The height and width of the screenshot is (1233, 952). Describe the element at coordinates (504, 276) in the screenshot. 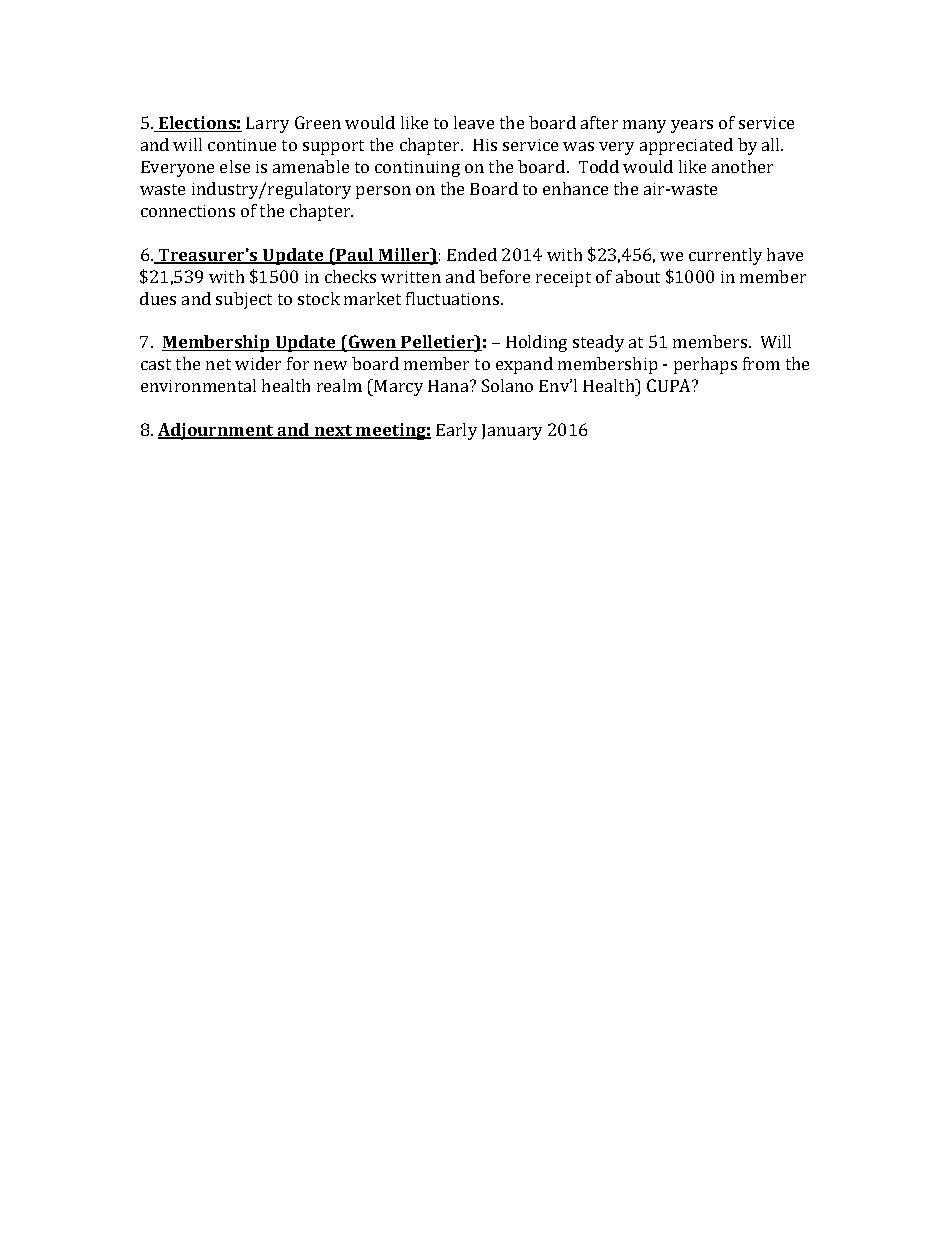

I see `before` at that location.
